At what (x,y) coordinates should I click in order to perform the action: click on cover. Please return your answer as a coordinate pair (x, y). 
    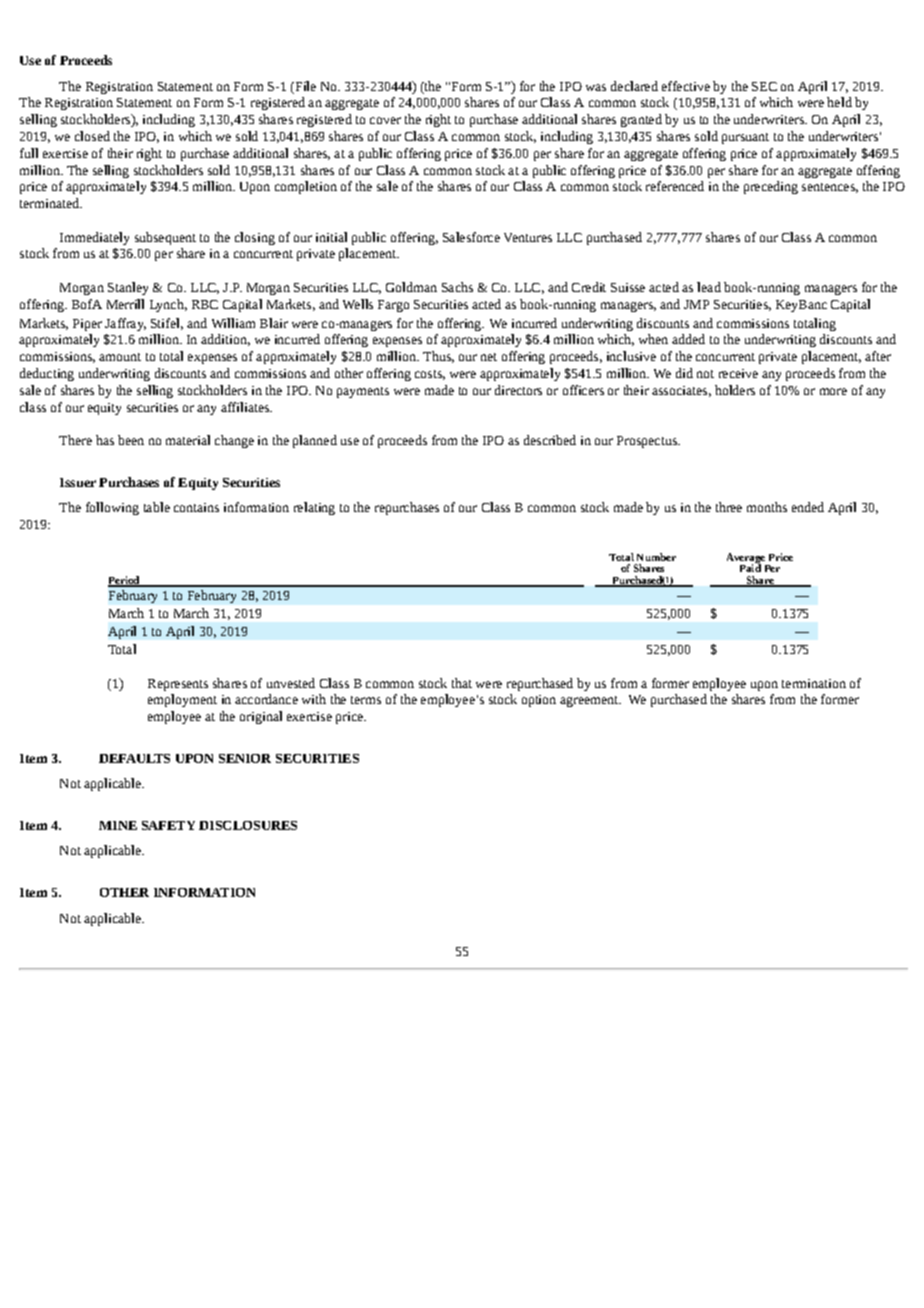
    Looking at the image, I should click on (385, 120).
